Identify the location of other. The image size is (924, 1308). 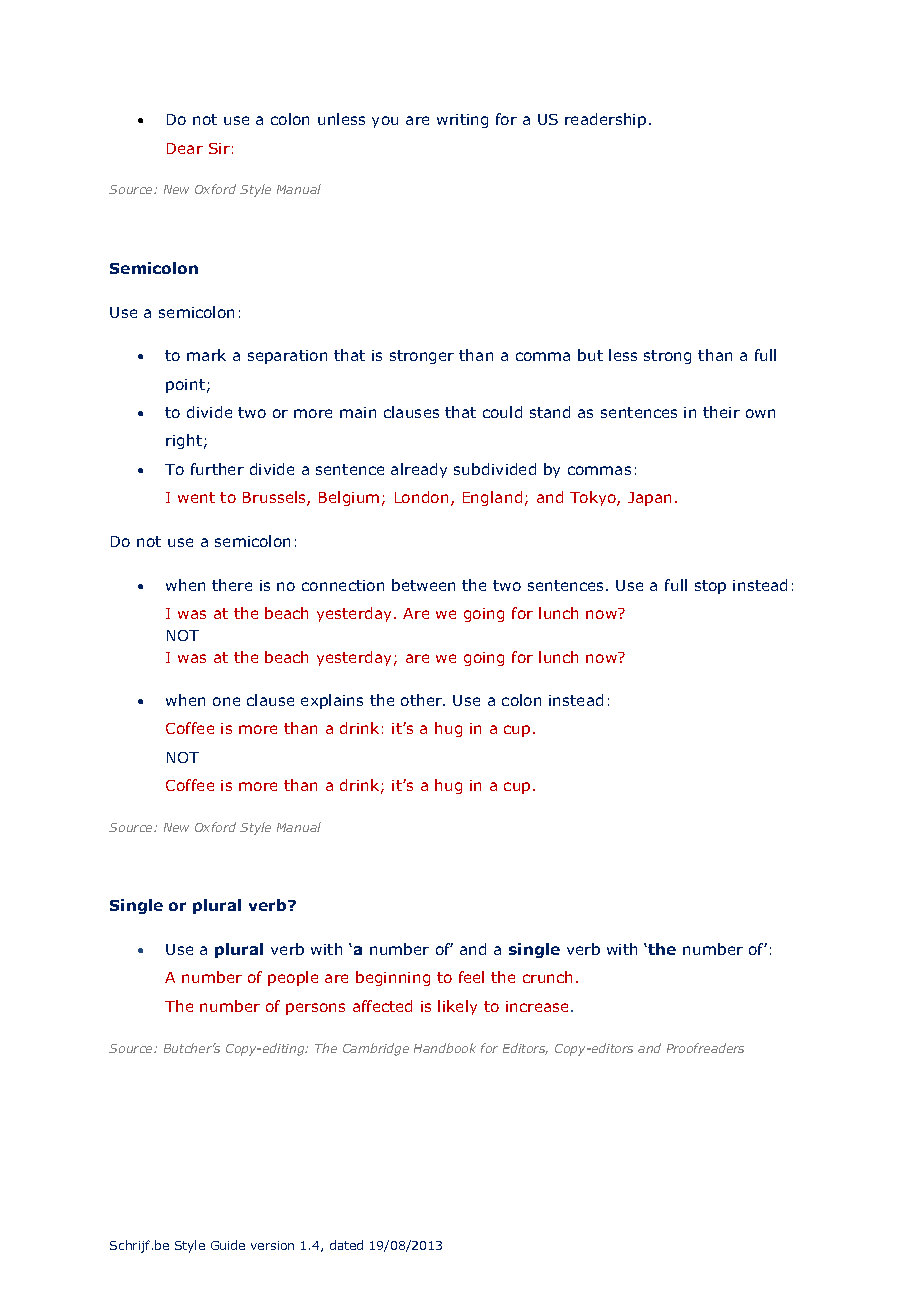
(422, 700).
